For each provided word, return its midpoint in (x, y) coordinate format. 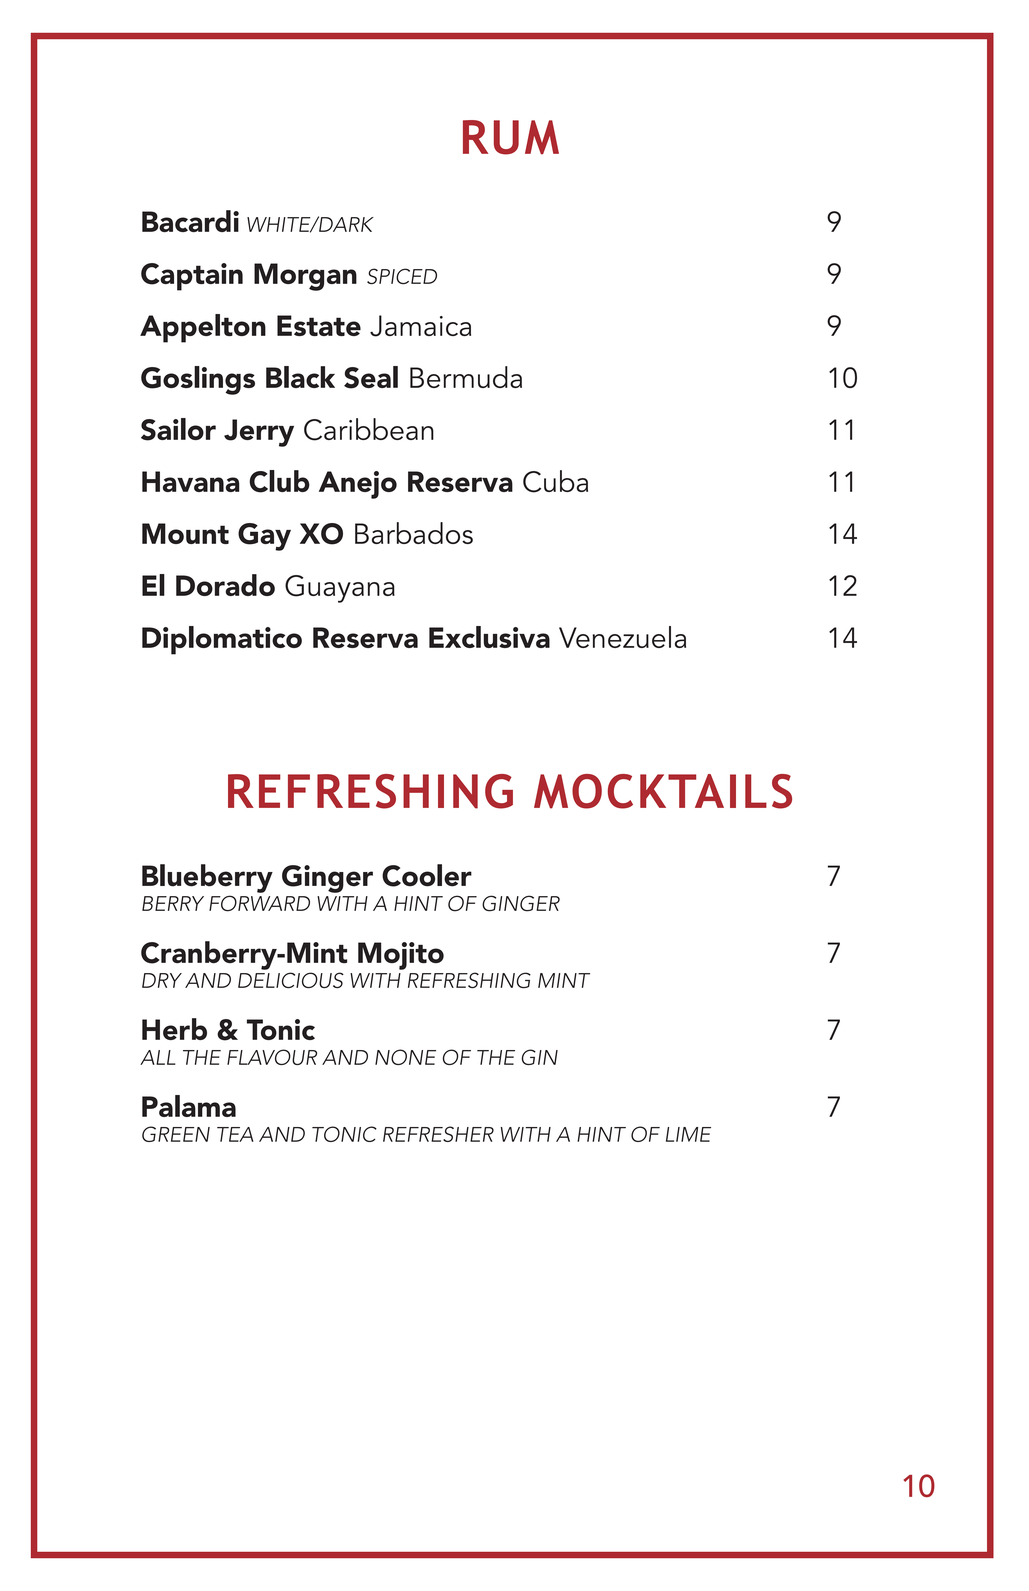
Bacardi (190, 221)
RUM (511, 137)
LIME (688, 1134)
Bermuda (466, 377)
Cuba (555, 481)
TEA (235, 1134)
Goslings (198, 380)
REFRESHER (438, 1134)
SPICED (402, 276)
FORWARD (259, 903)
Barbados (414, 533)
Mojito (401, 956)
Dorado (225, 585)
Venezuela (622, 637)
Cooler (427, 875)
